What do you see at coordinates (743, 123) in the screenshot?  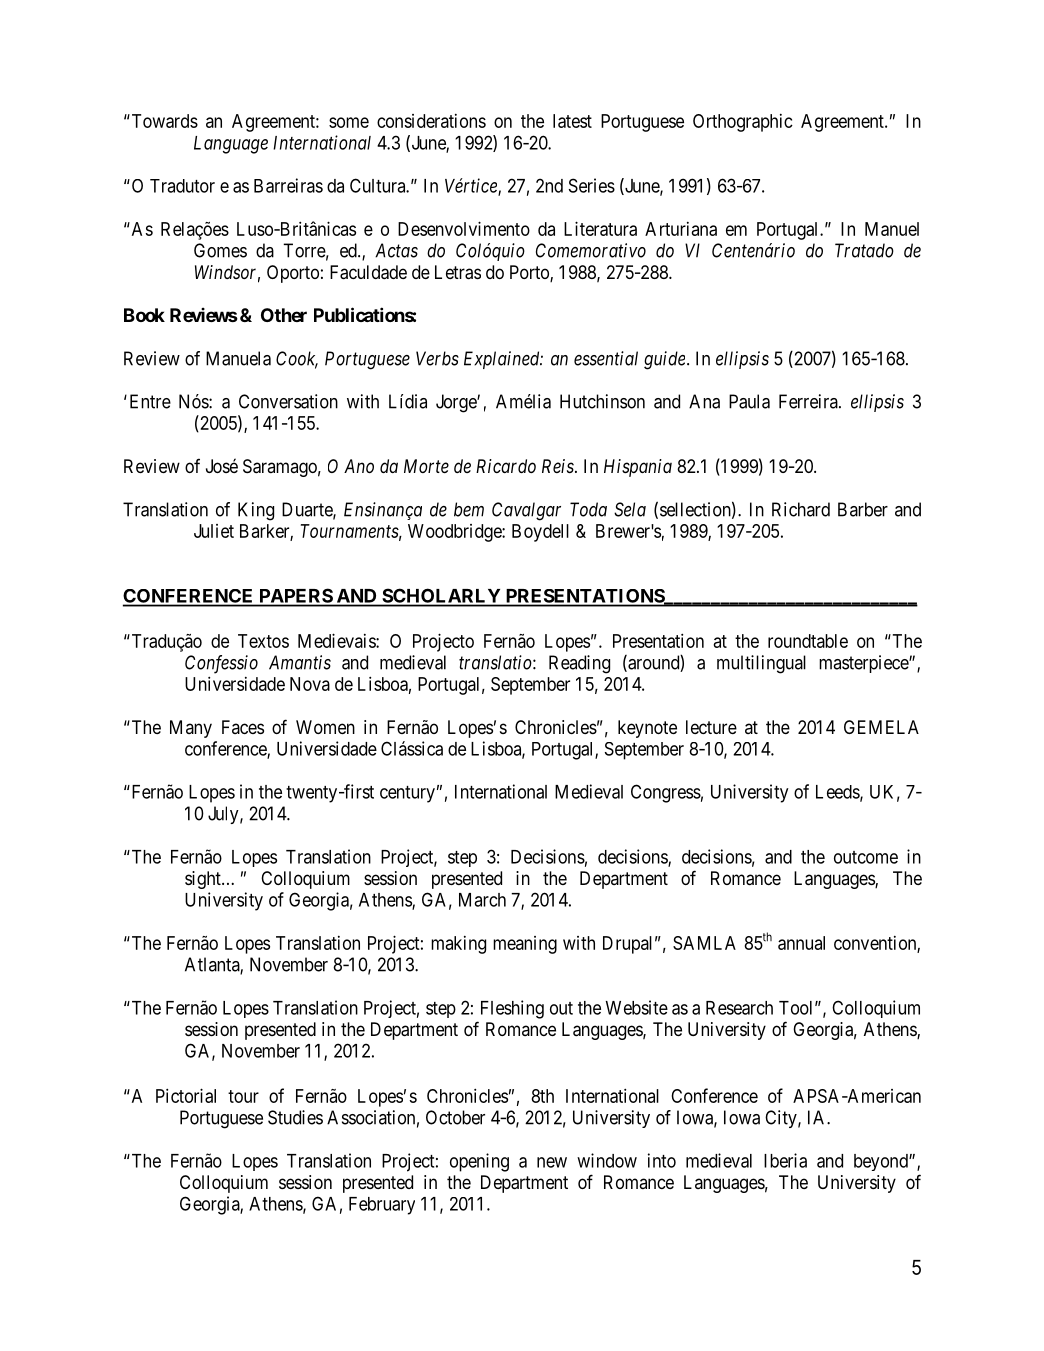 I see `Orthographic` at bounding box center [743, 123].
